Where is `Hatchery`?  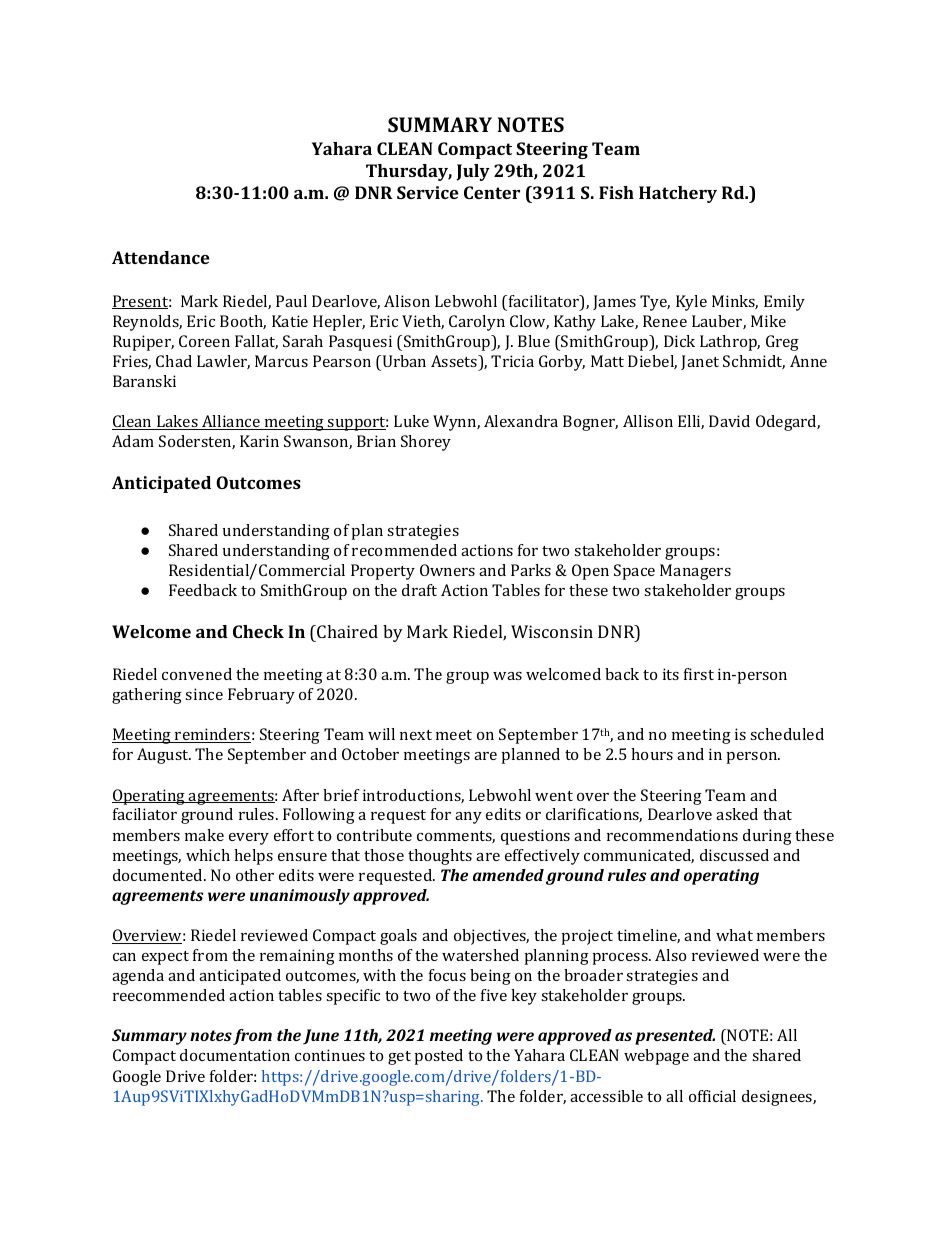
Hatchery is located at coordinates (678, 194).
